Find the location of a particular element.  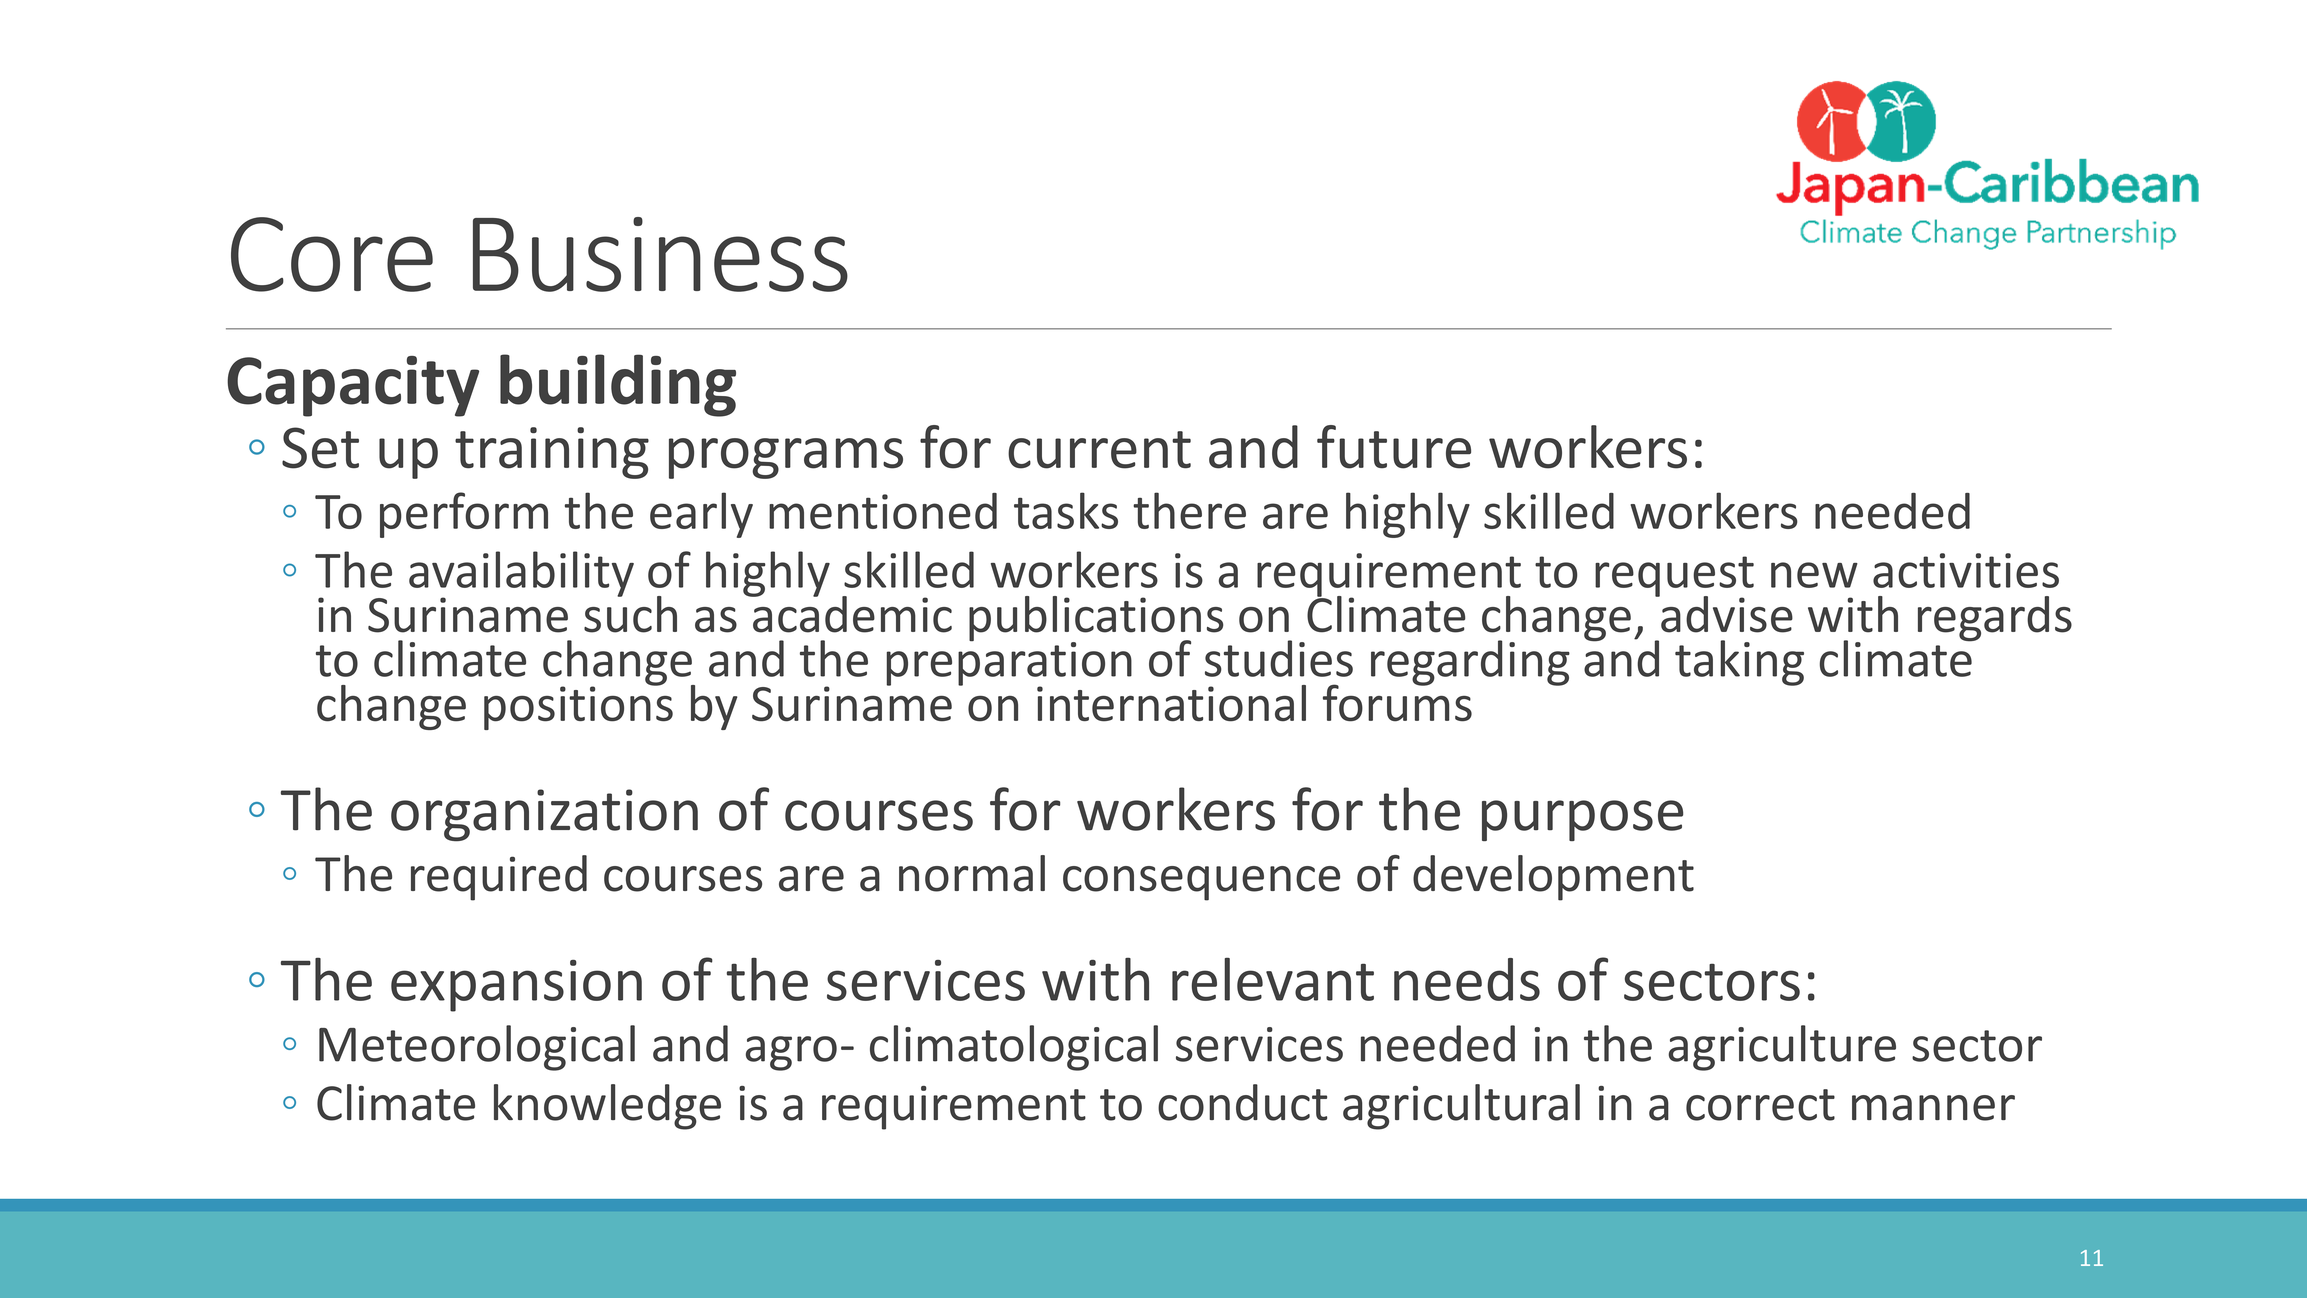

current is located at coordinates (1099, 450).
